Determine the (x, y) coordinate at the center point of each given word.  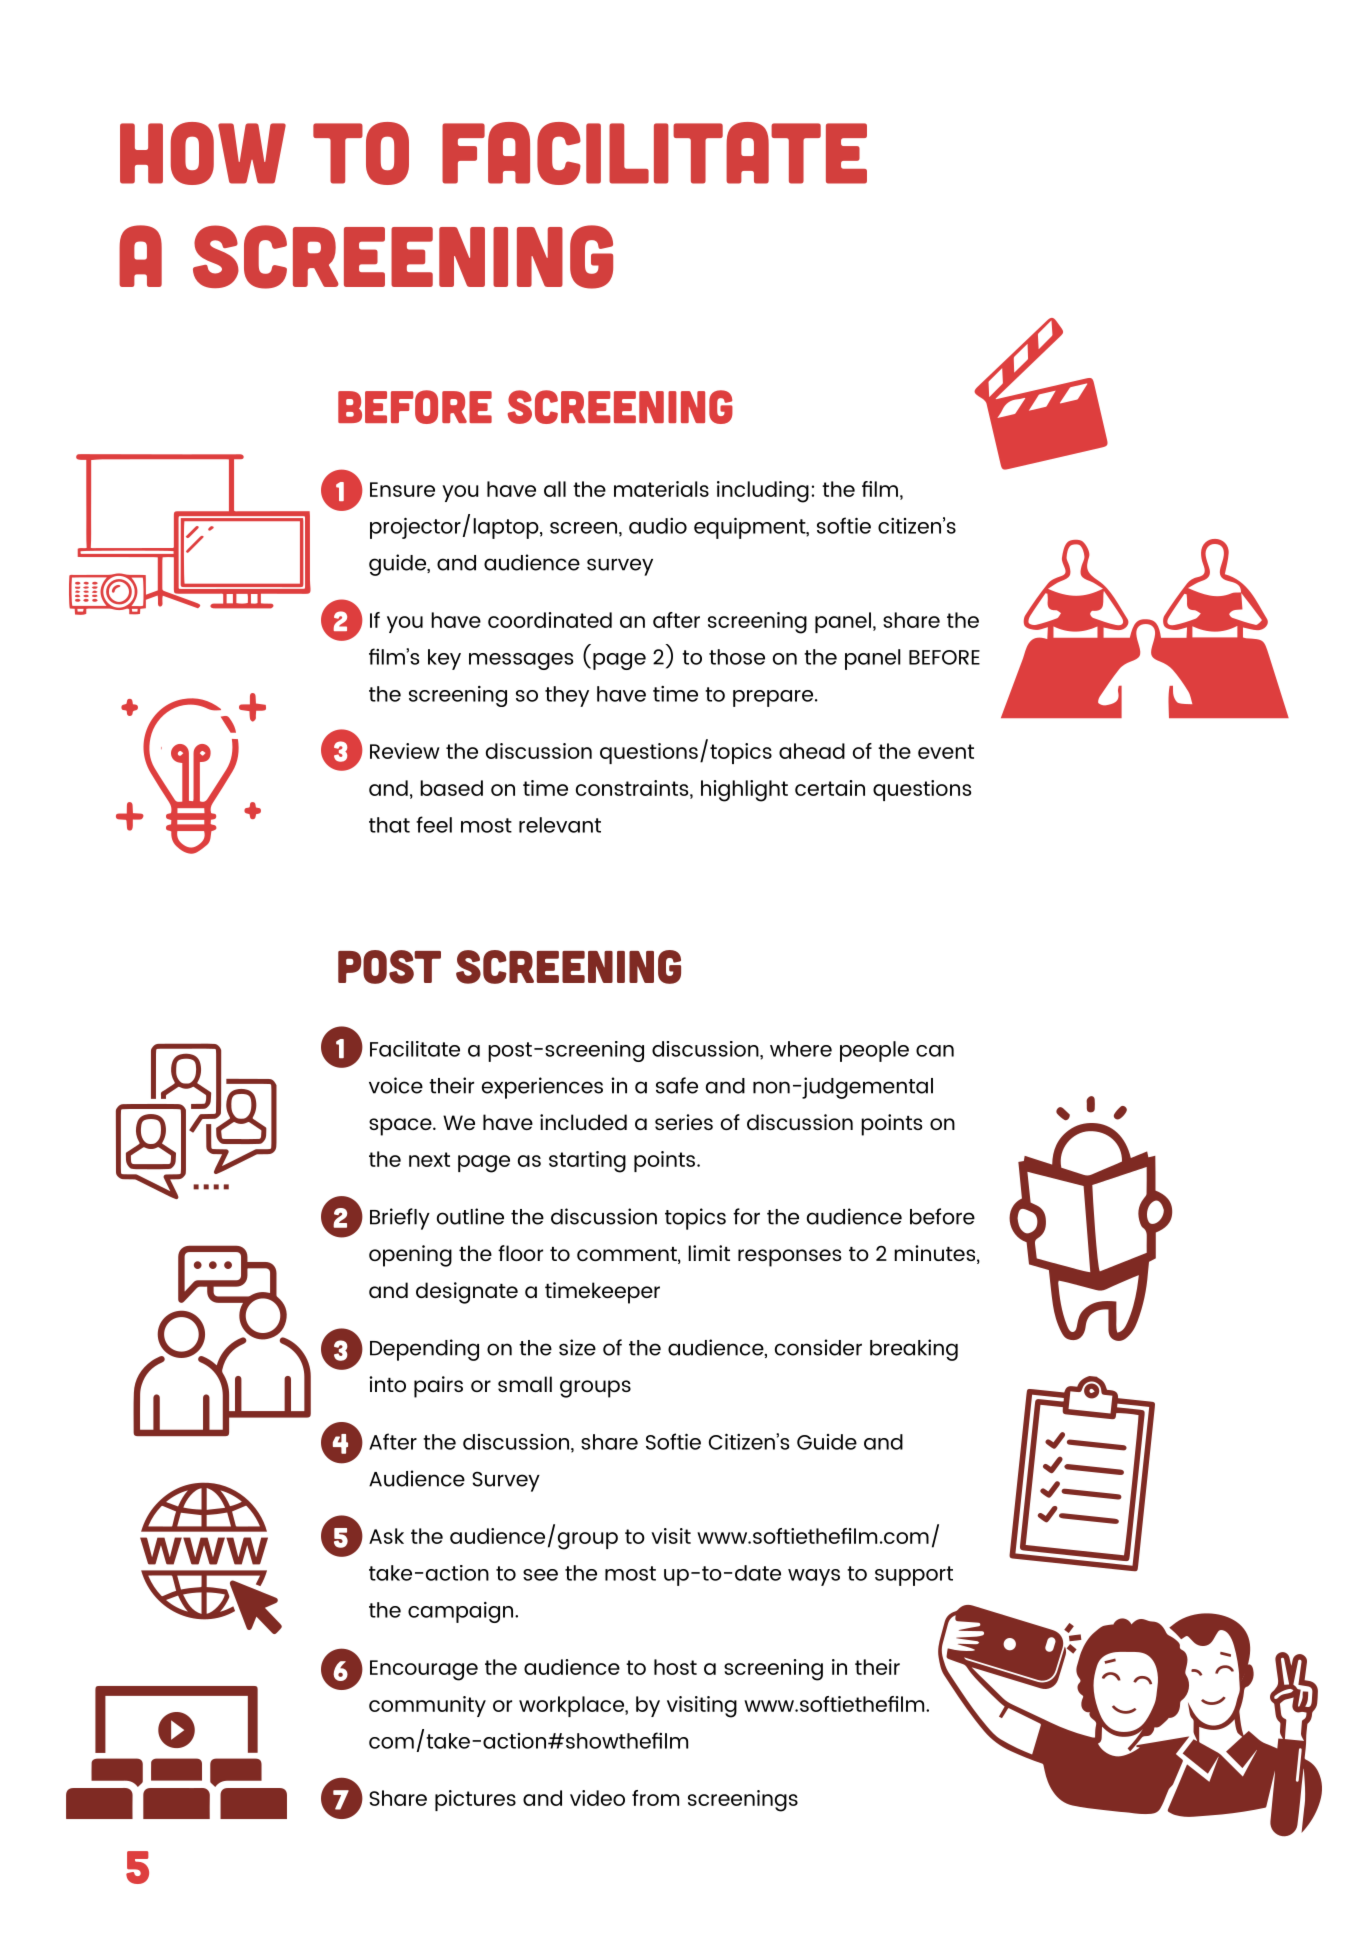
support (914, 1576)
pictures (475, 1800)
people (874, 1051)
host (675, 1667)
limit (709, 1253)
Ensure (402, 489)
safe (677, 1085)
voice (396, 1085)
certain (830, 788)
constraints (633, 788)
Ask (386, 1536)
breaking (914, 1350)
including (763, 492)
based (451, 788)
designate (467, 1293)
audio (658, 526)
